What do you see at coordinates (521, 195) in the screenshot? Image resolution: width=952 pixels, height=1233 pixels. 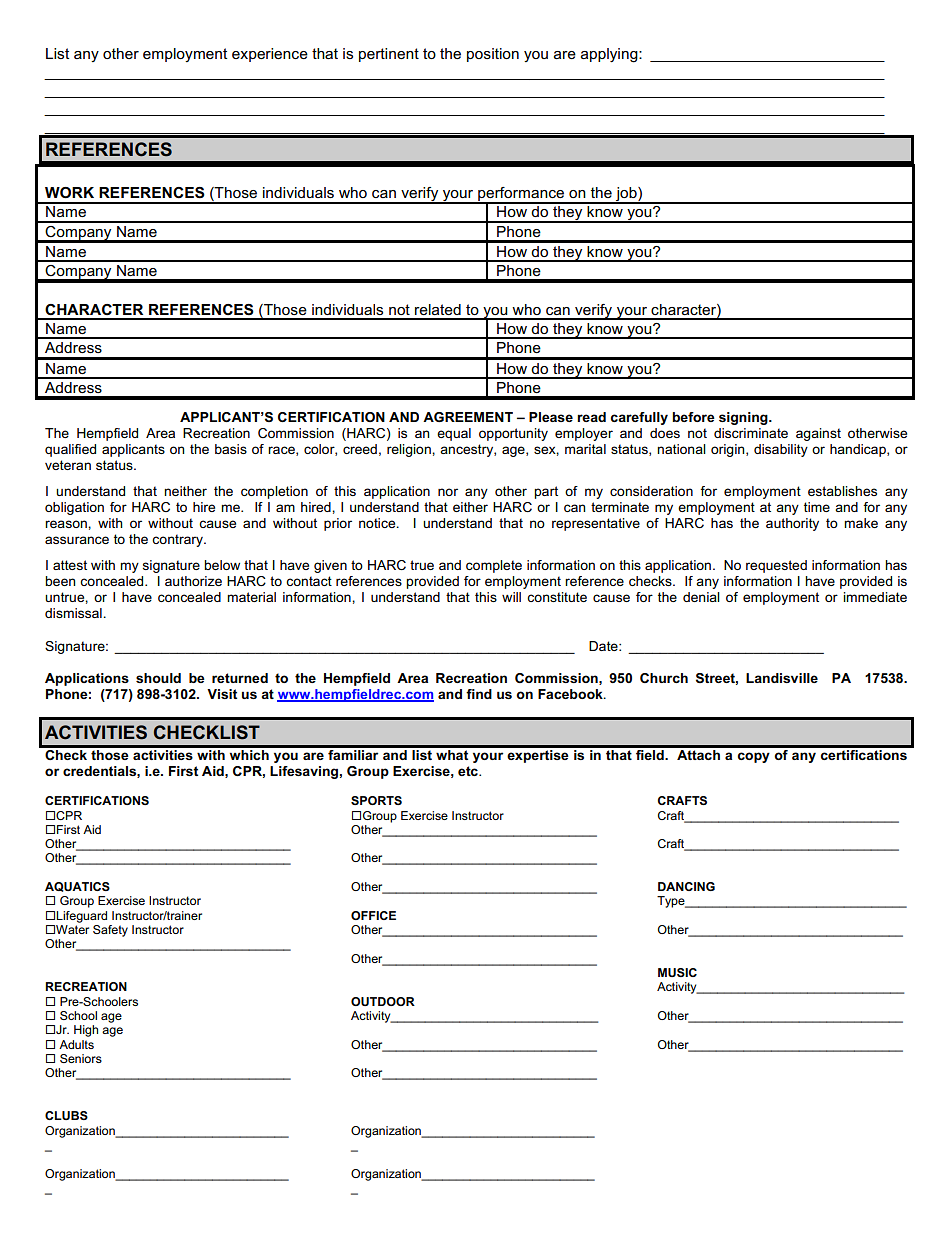 I see `performance` at bounding box center [521, 195].
